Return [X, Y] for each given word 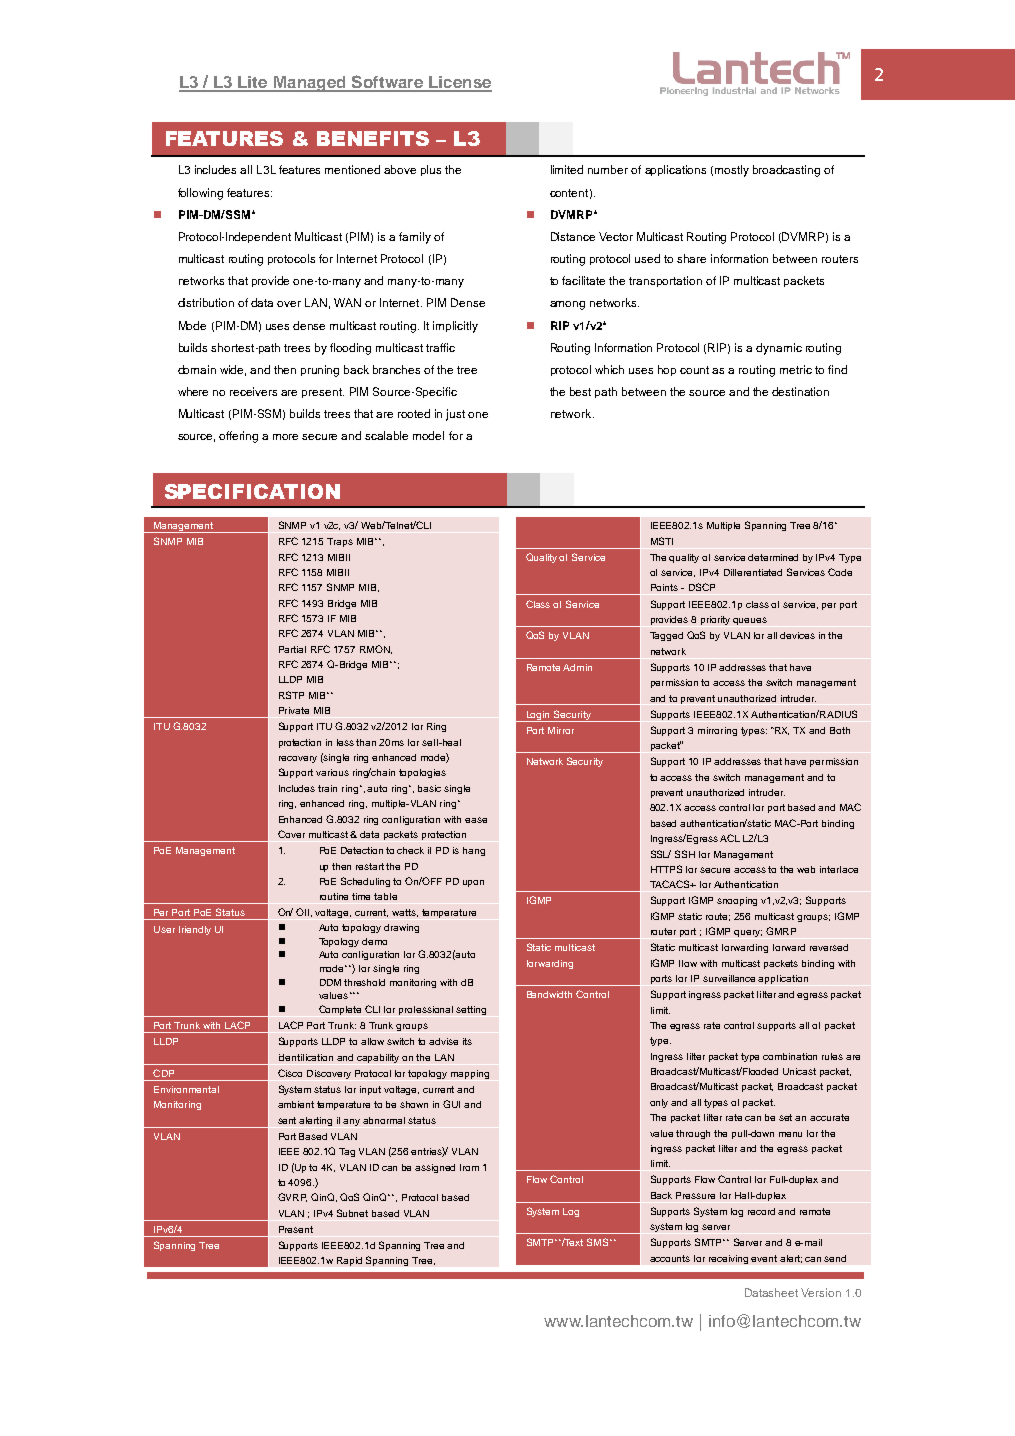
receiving [728, 1259]
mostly [732, 171]
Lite [253, 83]
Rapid [349, 1261]
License [459, 83]
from [469, 1167]
